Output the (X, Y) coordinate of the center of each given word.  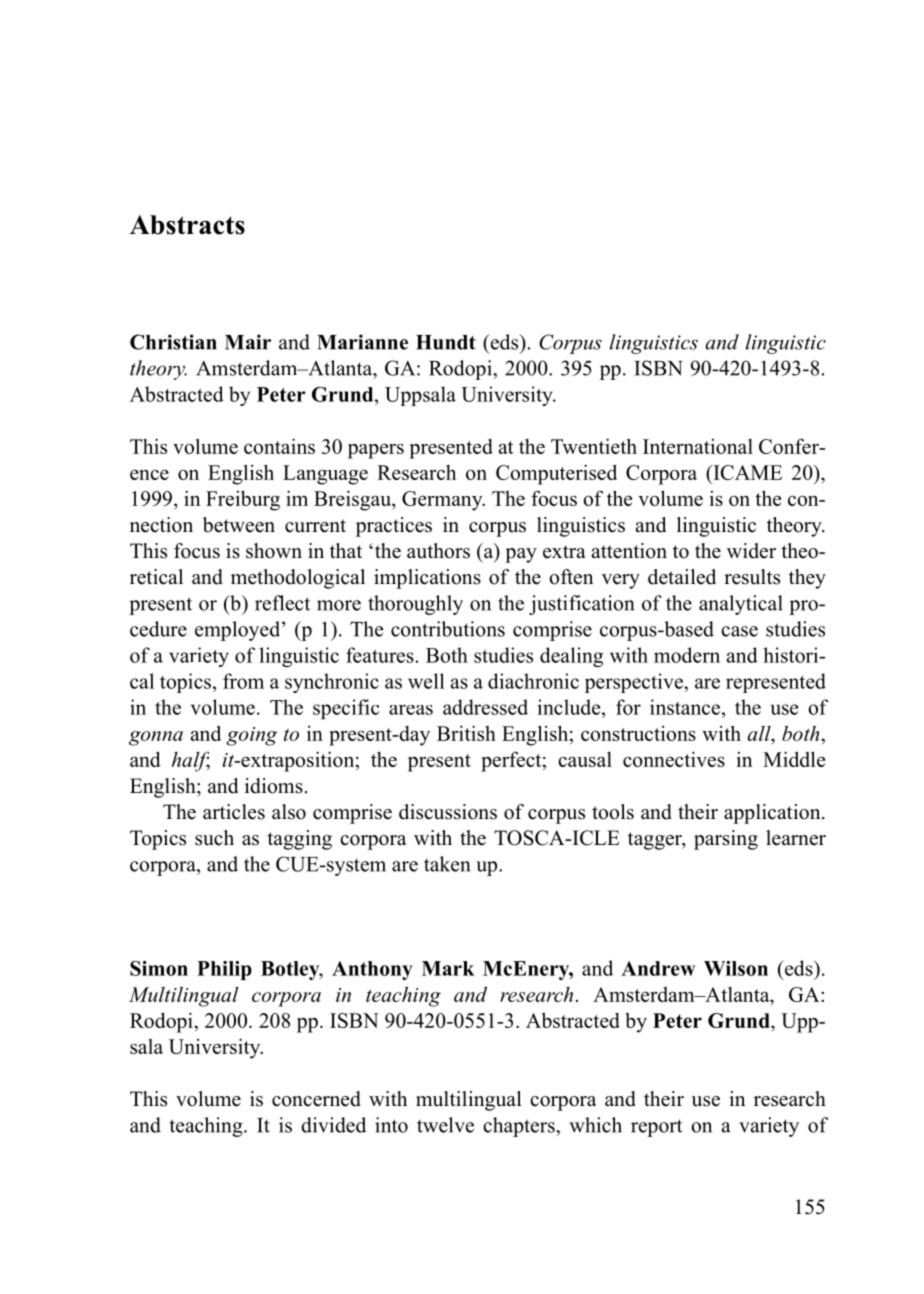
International (698, 446)
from (243, 681)
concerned (316, 1099)
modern (687, 655)
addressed (485, 707)
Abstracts (187, 225)
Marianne (362, 342)
